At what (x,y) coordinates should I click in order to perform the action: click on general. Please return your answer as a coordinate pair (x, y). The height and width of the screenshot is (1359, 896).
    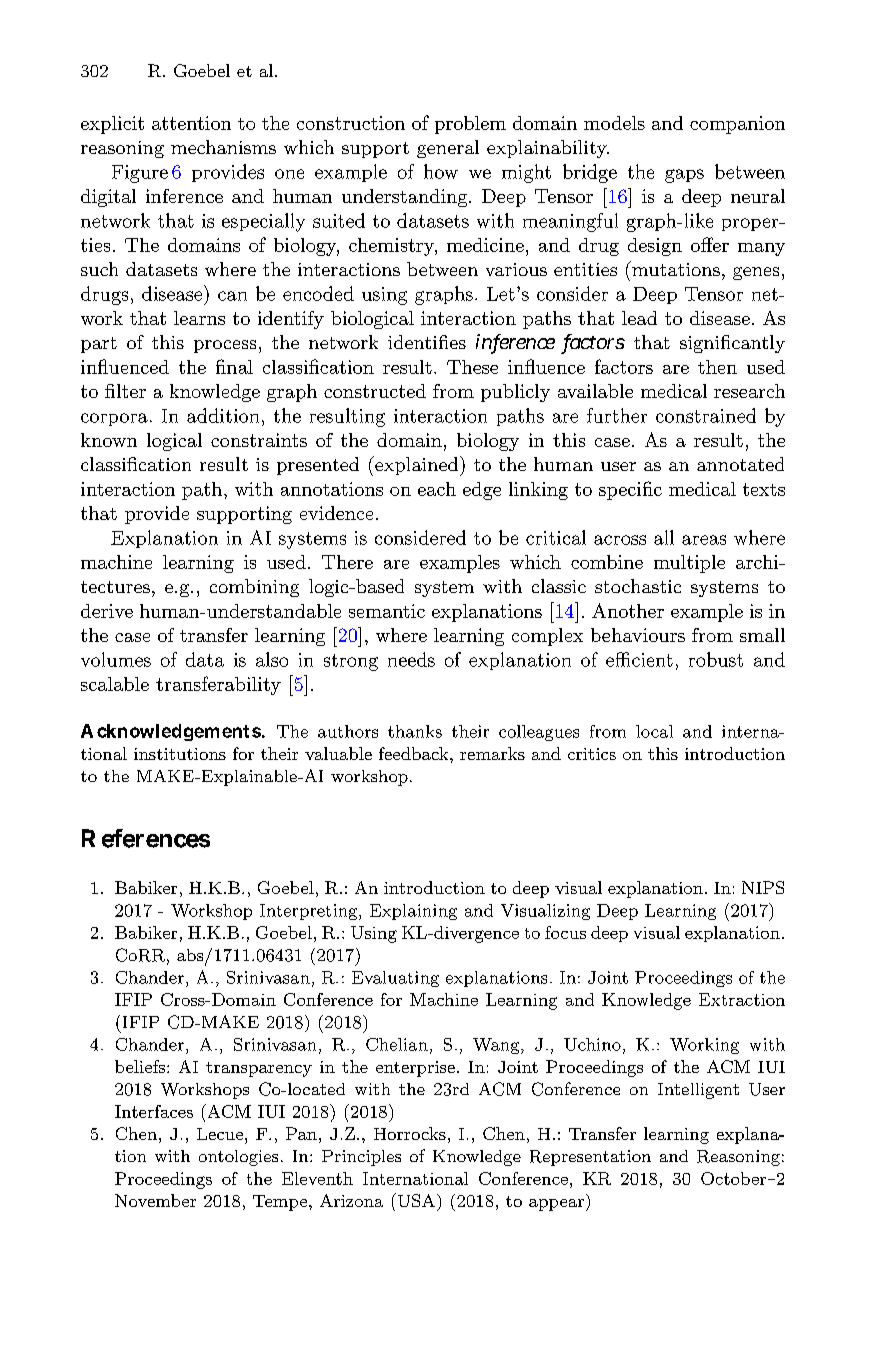
    Looking at the image, I should click on (448, 149).
